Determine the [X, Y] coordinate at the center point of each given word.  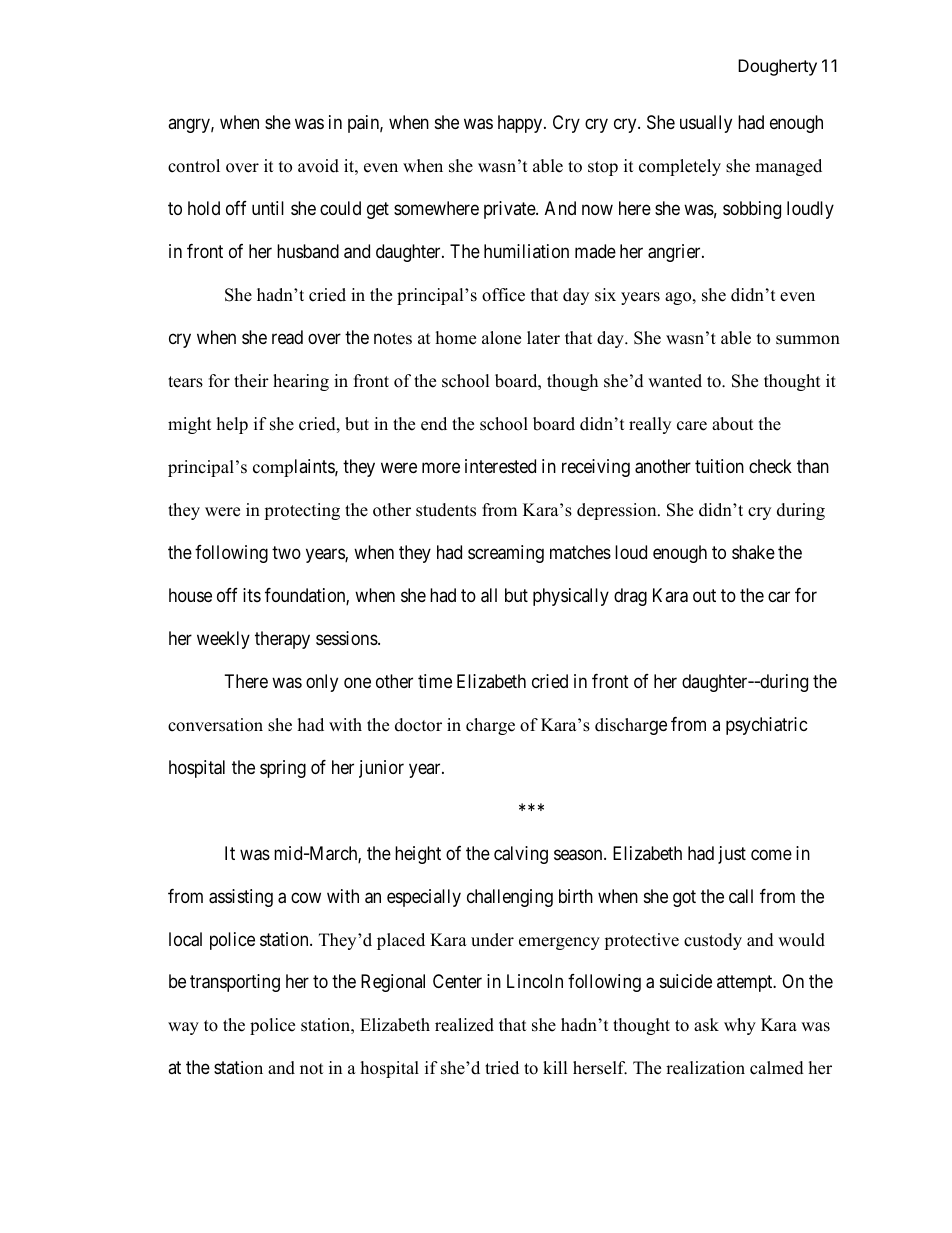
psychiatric [767, 726]
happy [521, 124]
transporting [235, 983]
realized [464, 1025]
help [232, 425]
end [434, 424]
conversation [215, 725]
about [733, 424]
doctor [418, 725]
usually [706, 124]
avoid [318, 166]
